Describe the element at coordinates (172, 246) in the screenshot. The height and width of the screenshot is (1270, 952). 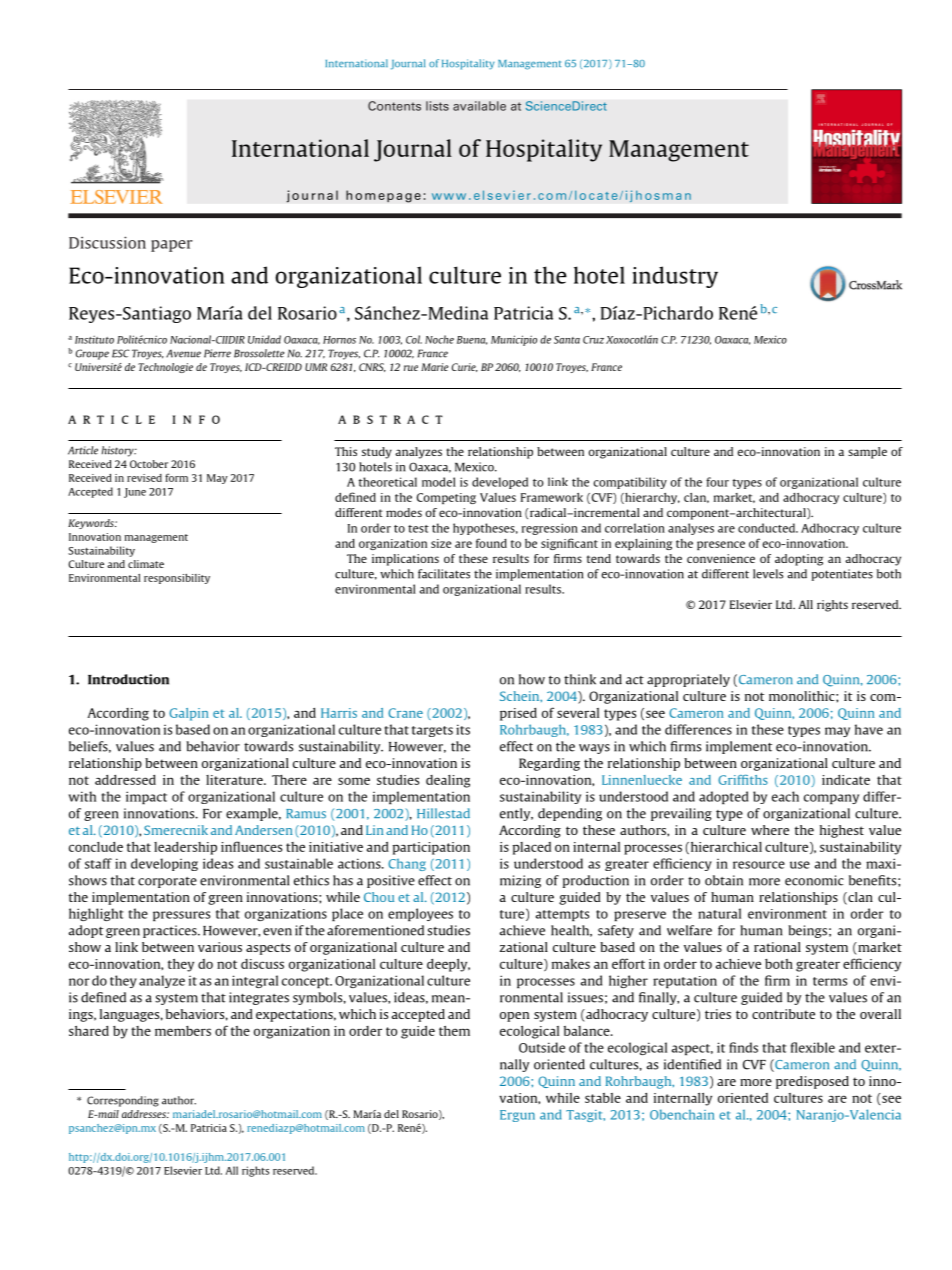
I see `paper` at that location.
